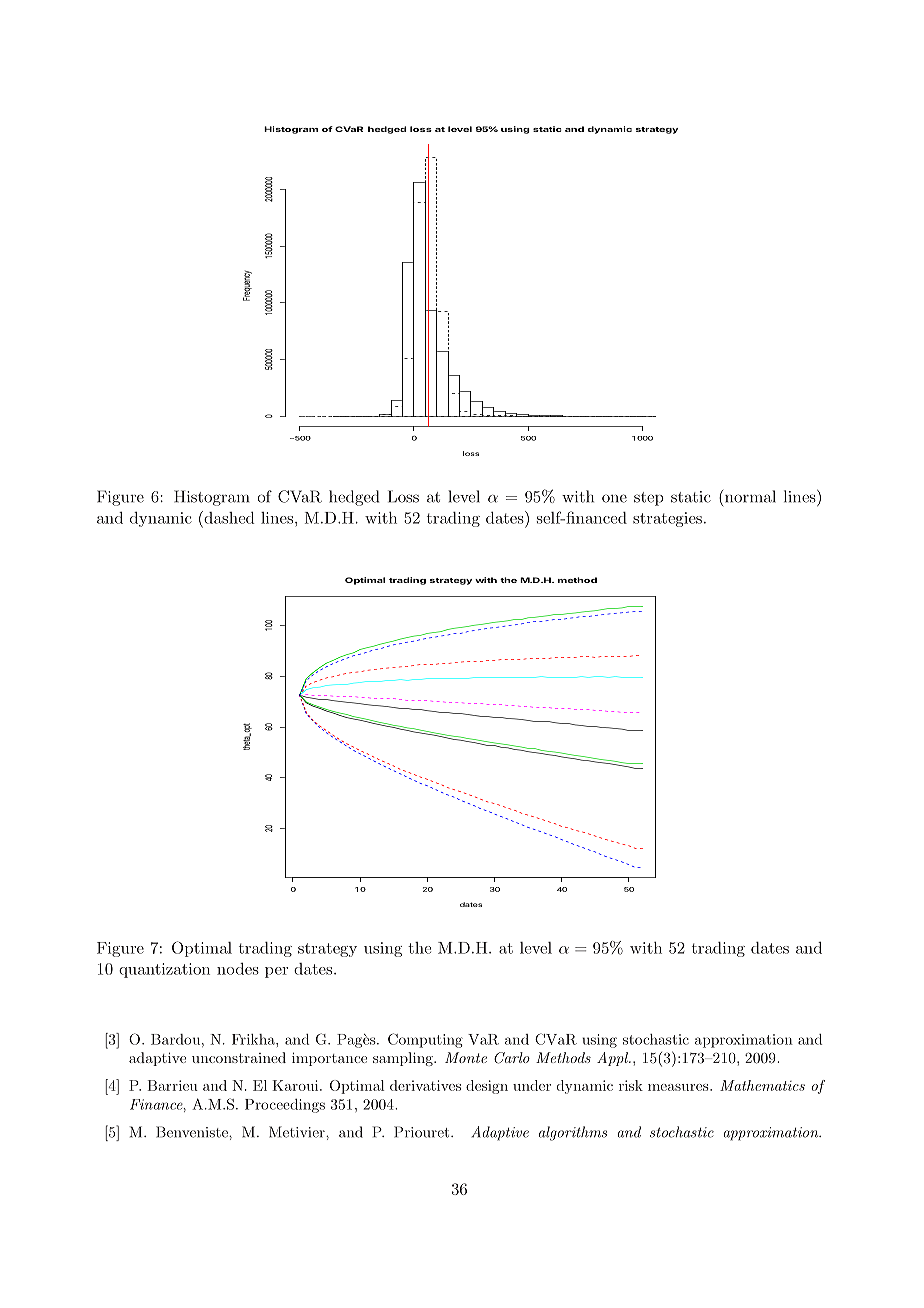 This screenshot has height=1308, width=924. What do you see at coordinates (164, 970) in the screenshot?
I see `quantization` at bounding box center [164, 970].
